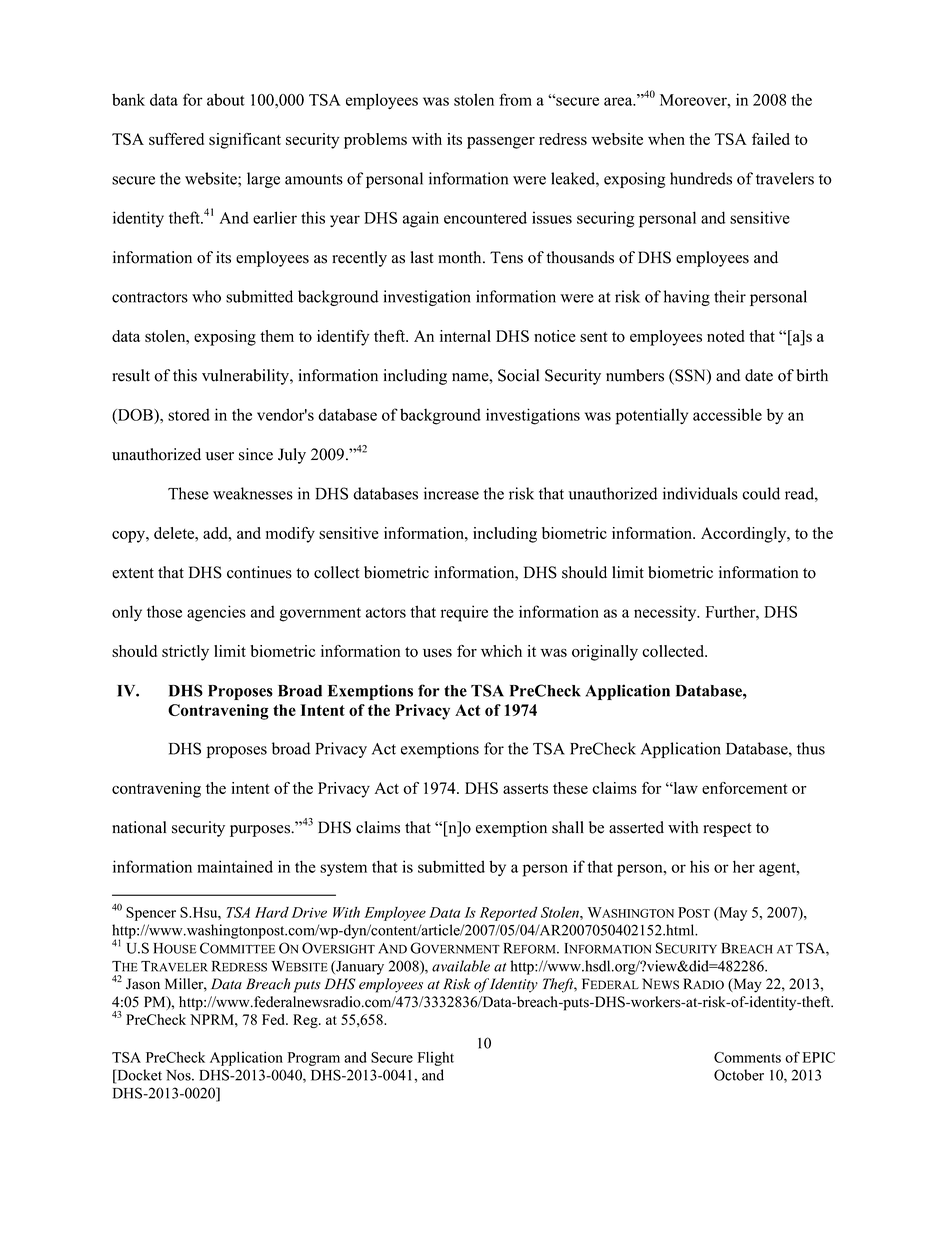 Image resolution: width=952 pixels, height=1233 pixels. What do you see at coordinates (464, 613) in the page?
I see `require` at bounding box center [464, 613].
